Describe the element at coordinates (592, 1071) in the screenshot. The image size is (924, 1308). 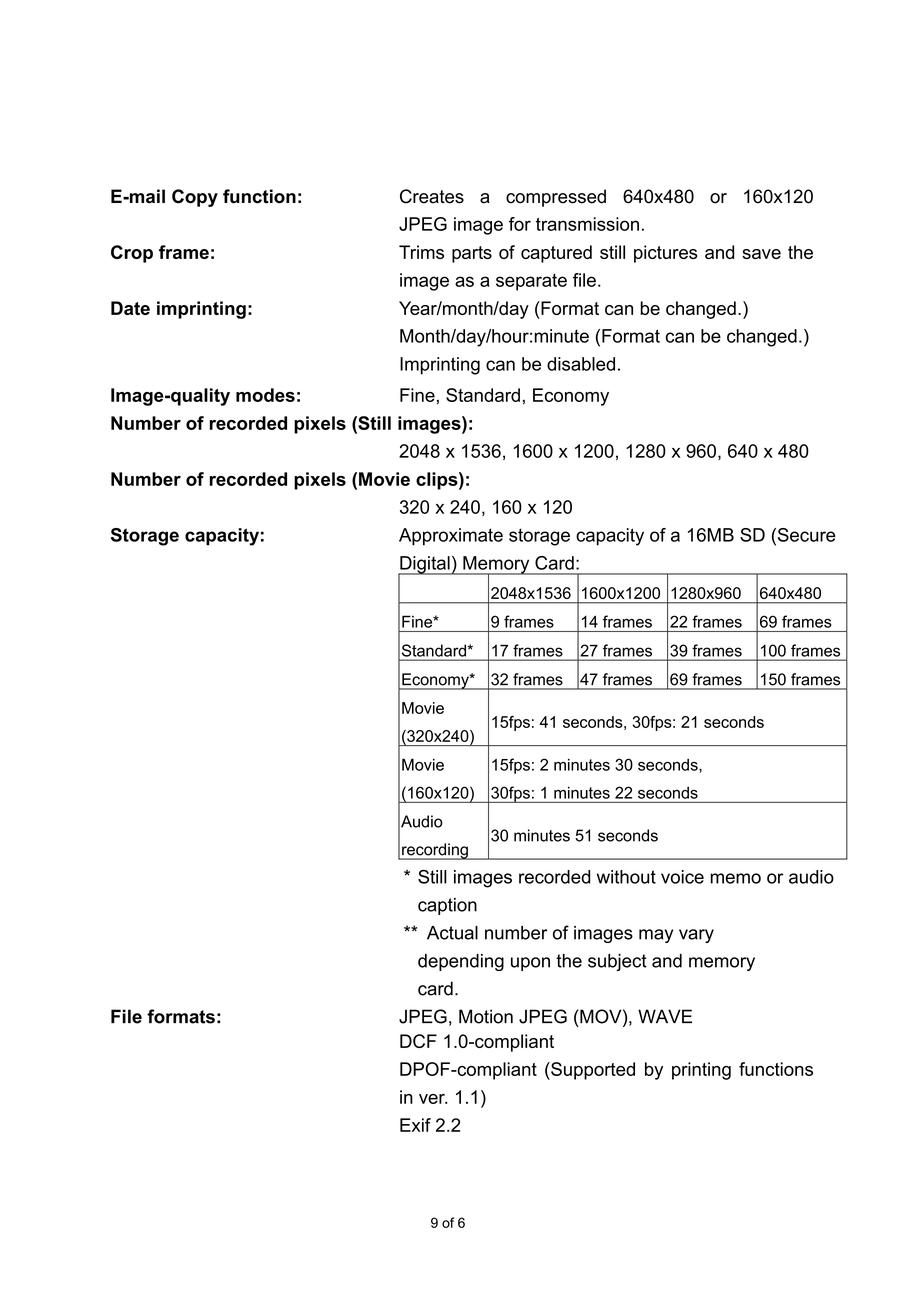
I see `Supported` at that location.
